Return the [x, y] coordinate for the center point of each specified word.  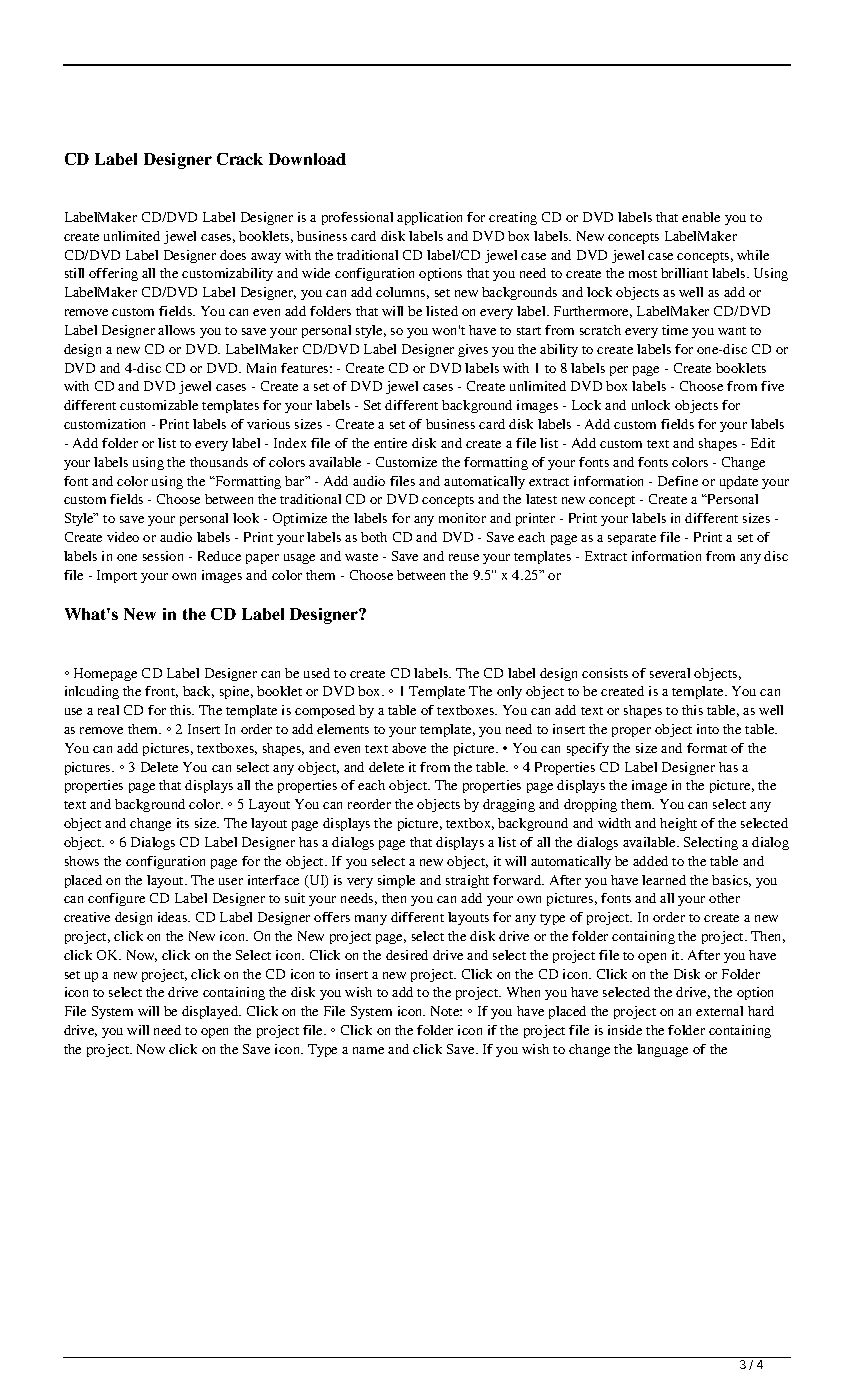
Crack [240, 159]
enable [701, 217]
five [772, 386]
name [368, 1050]
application [429, 218]
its [183, 823]
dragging [509, 805]
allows [176, 330]
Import [117, 576]
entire [390, 443]
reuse [464, 557]
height [678, 824]
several [670, 673]
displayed [211, 1012]
